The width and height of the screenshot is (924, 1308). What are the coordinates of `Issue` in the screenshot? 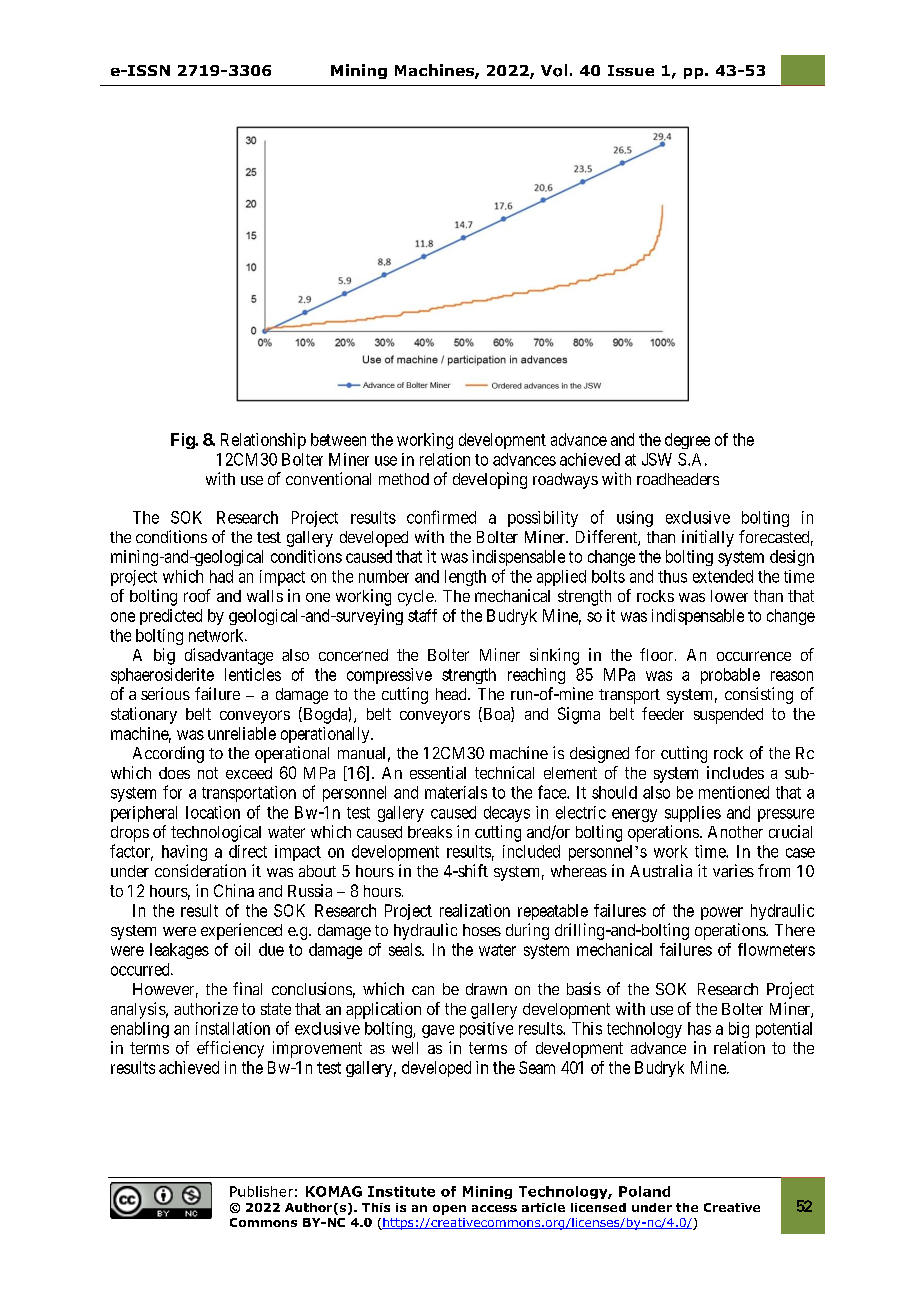 It's located at (631, 70).
